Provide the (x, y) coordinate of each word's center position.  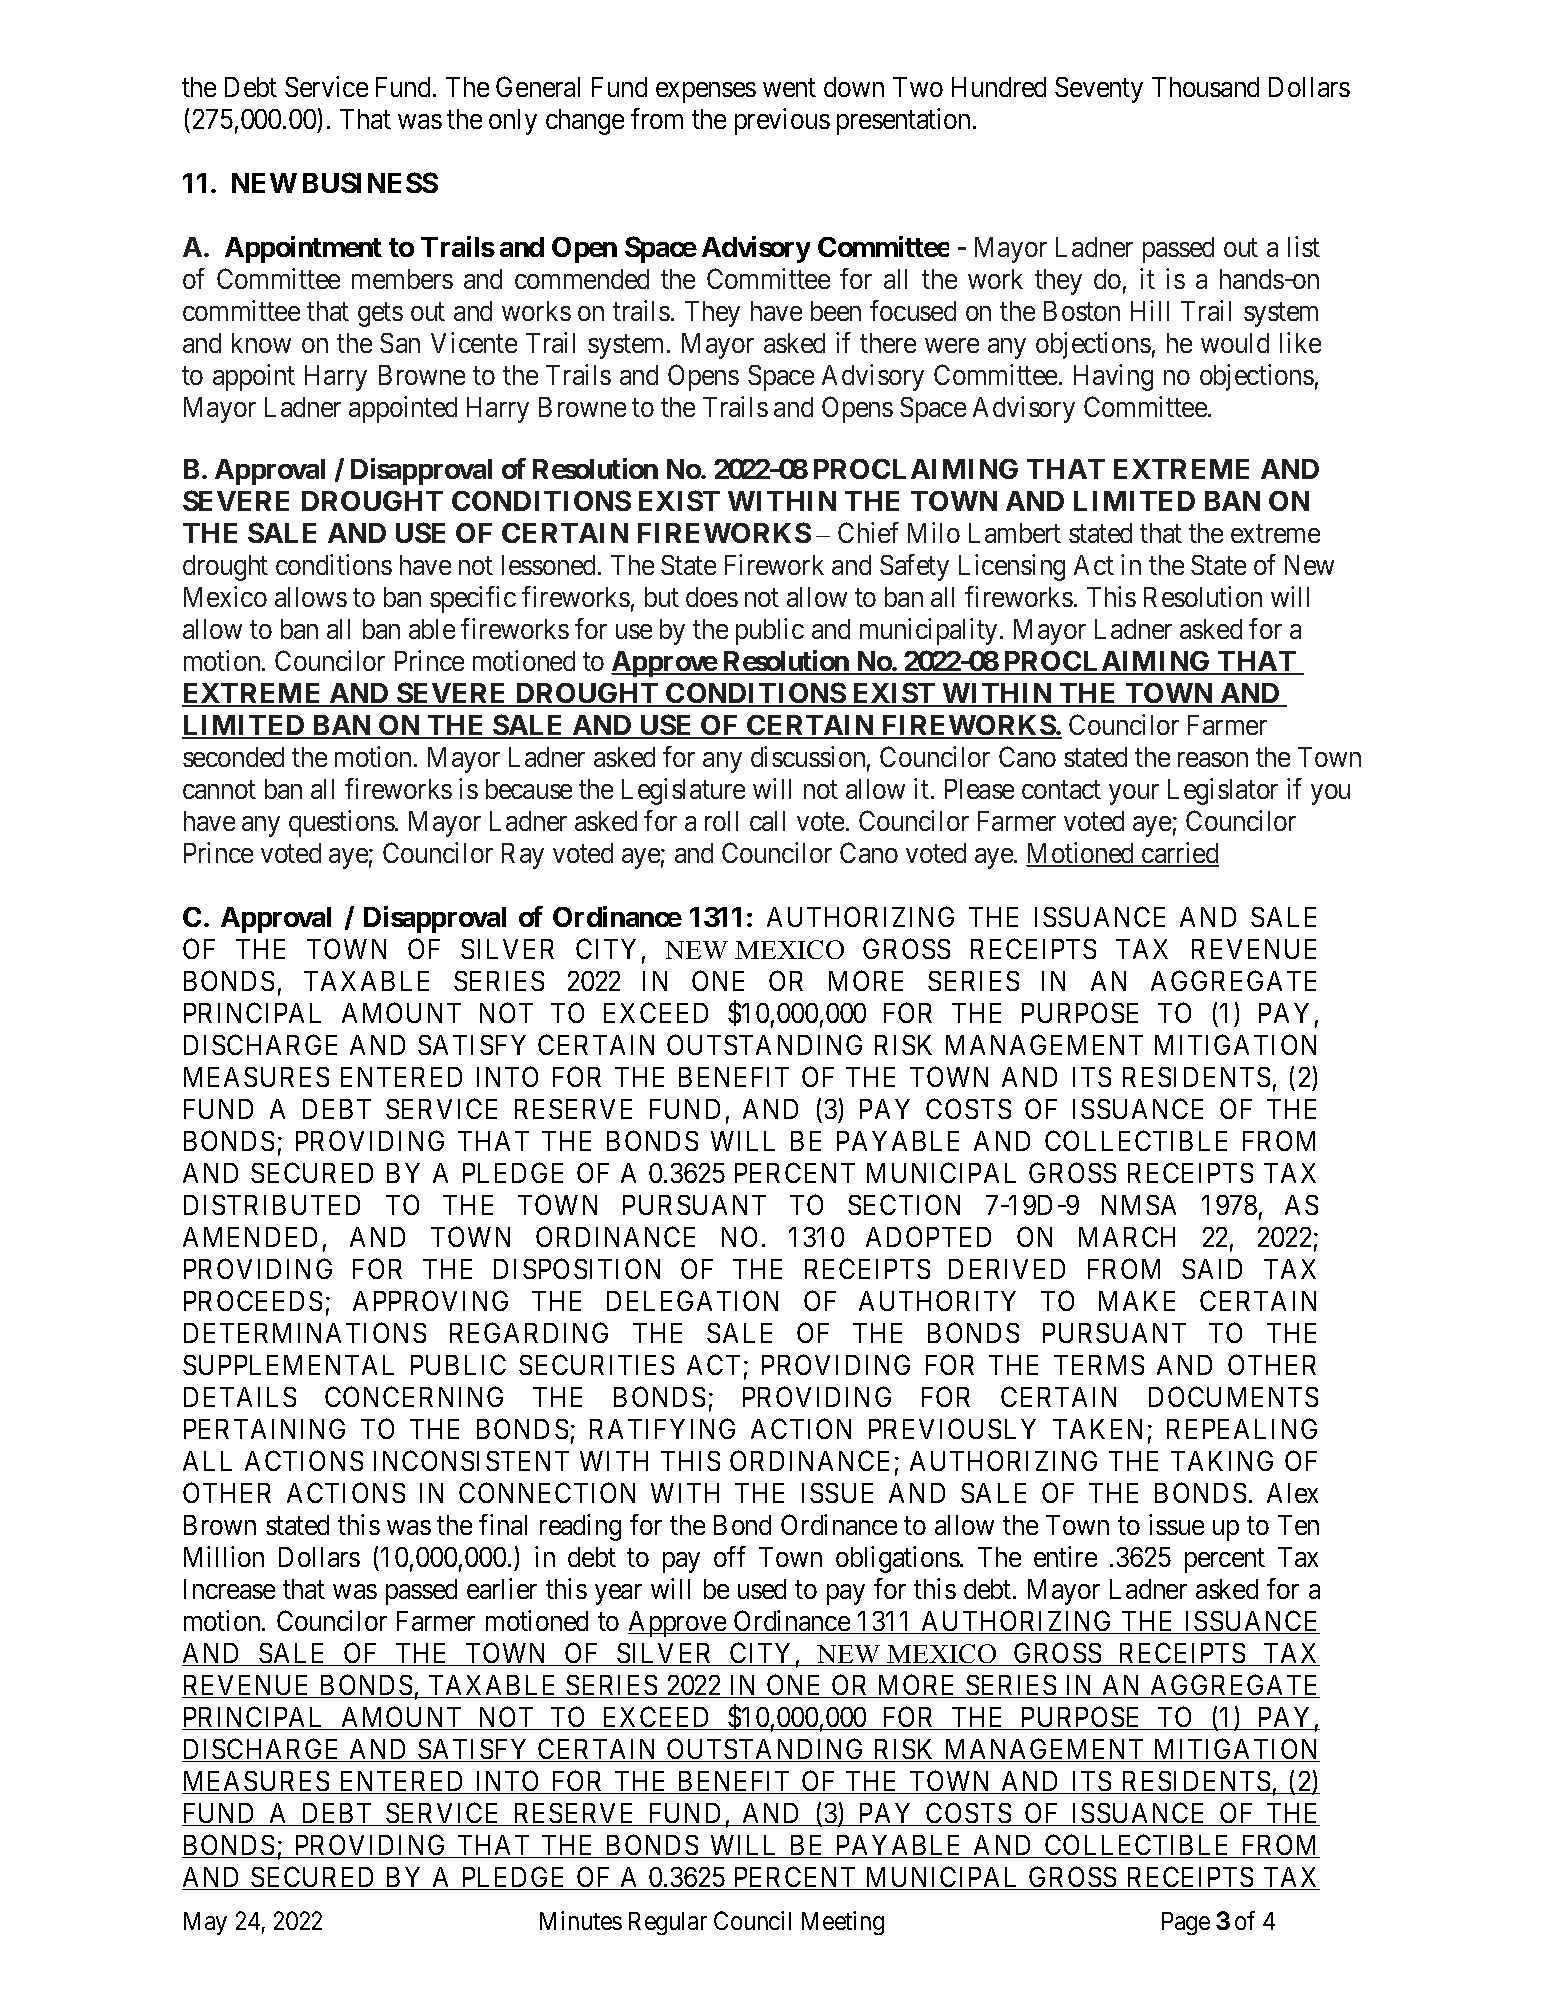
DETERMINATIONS (305, 1332)
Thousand (1205, 87)
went (789, 88)
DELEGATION (692, 1300)
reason (1213, 760)
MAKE (1137, 1301)
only (513, 122)
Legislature (683, 791)
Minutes (581, 1920)
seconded (233, 757)
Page (1186, 1923)
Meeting (843, 1923)
